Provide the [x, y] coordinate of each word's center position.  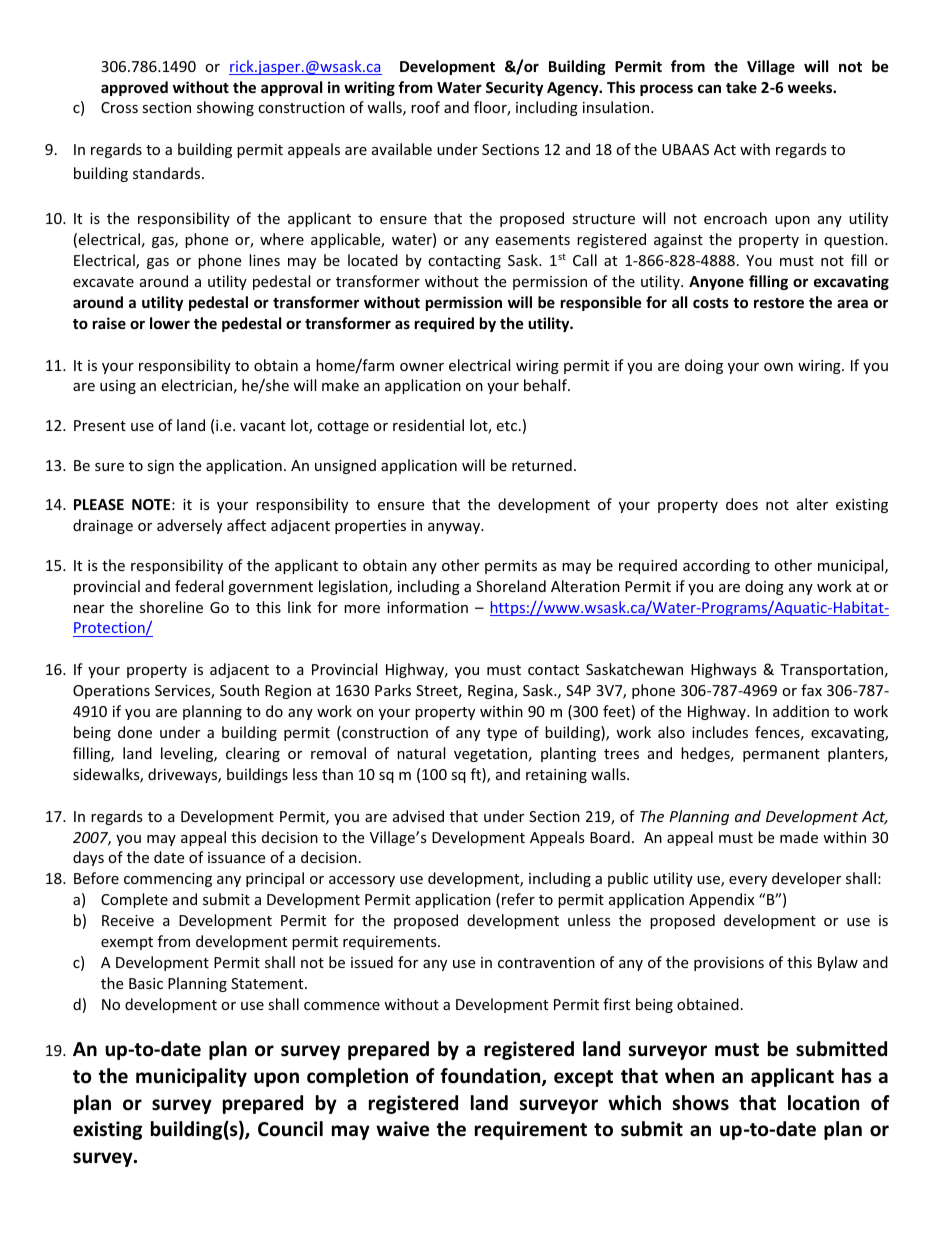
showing [225, 108]
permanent [781, 755]
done [135, 732]
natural [421, 753]
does [742, 504]
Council [290, 1129]
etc [508, 426]
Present [100, 425]
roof [425, 107]
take [741, 87]
